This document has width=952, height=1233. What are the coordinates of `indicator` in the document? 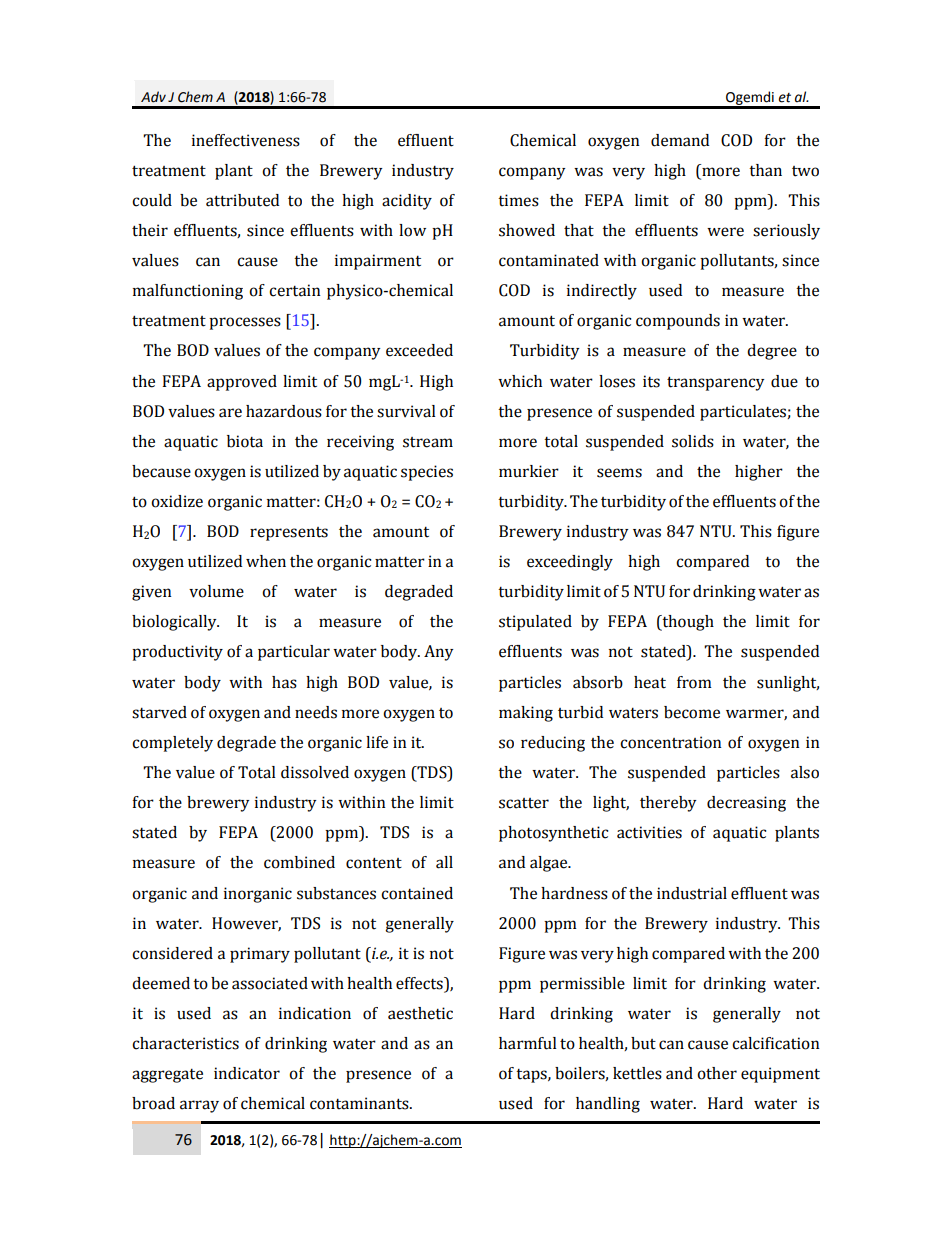 It's located at (247, 1073).
